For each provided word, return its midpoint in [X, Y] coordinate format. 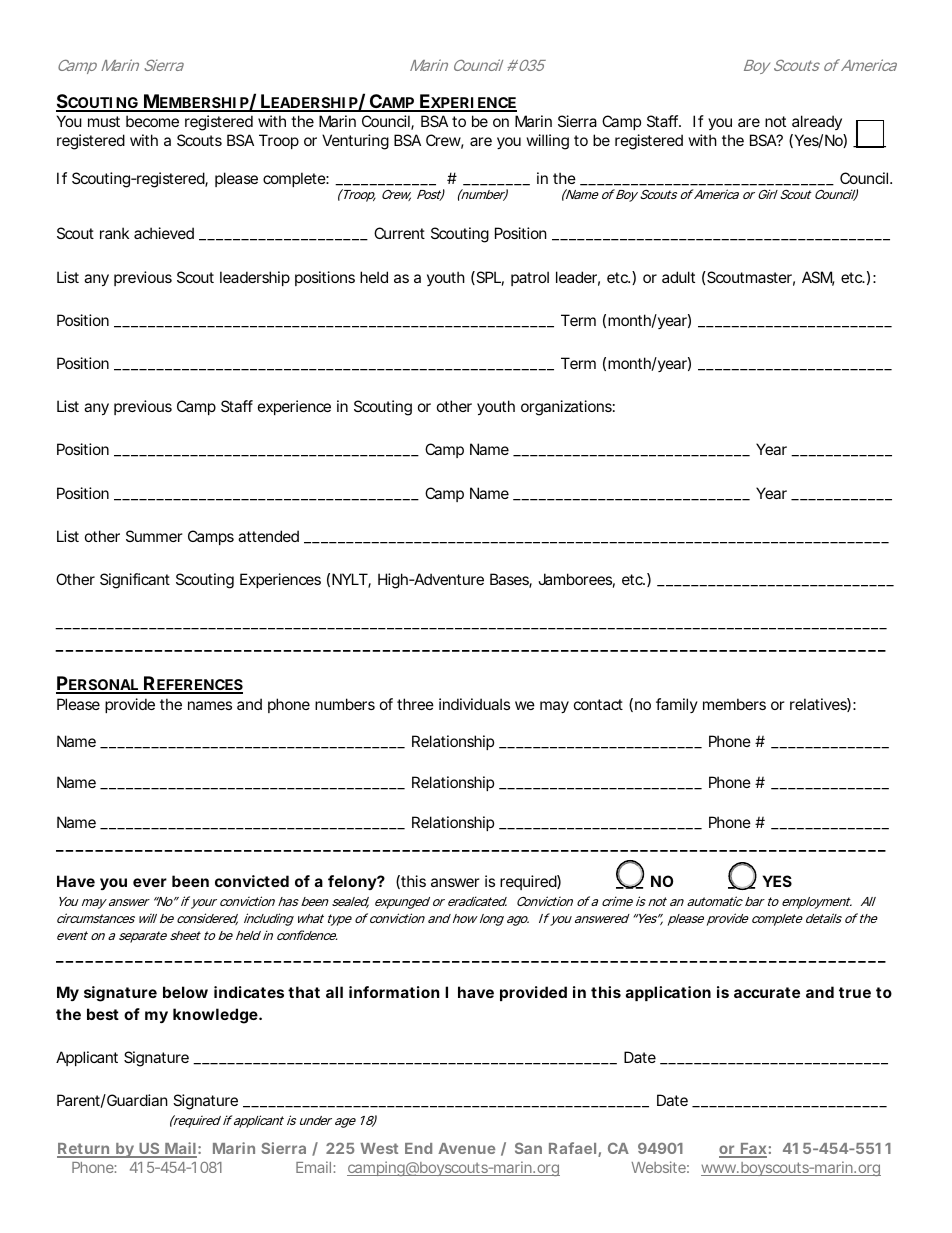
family [677, 705]
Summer [154, 536]
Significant [135, 581]
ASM [818, 278]
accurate [767, 992]
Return [84, 1150]
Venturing [355, 142]
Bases [511, 580]
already [817, 122]
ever [150, 882]
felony [353, 882]
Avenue [466, 1148]
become [152, 121]
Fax [753, 1150]
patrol [530, 278]
